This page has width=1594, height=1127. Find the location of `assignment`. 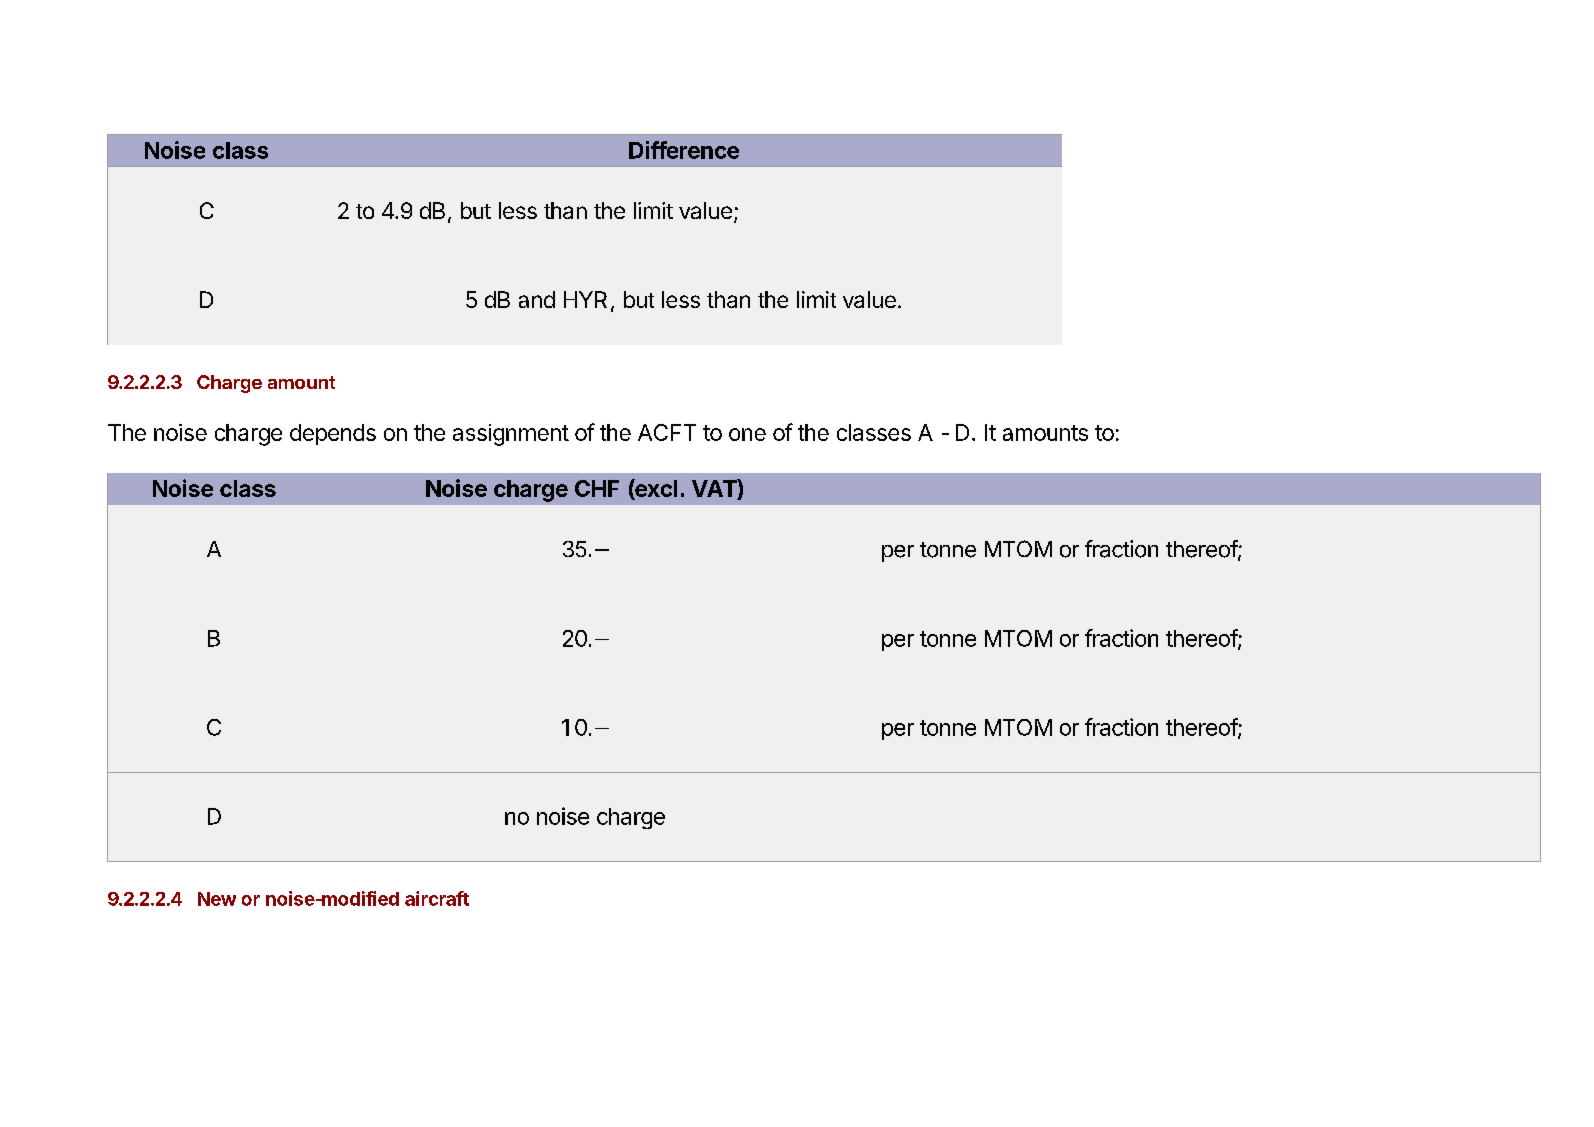

assignment is located at coordinates (511, 435).
